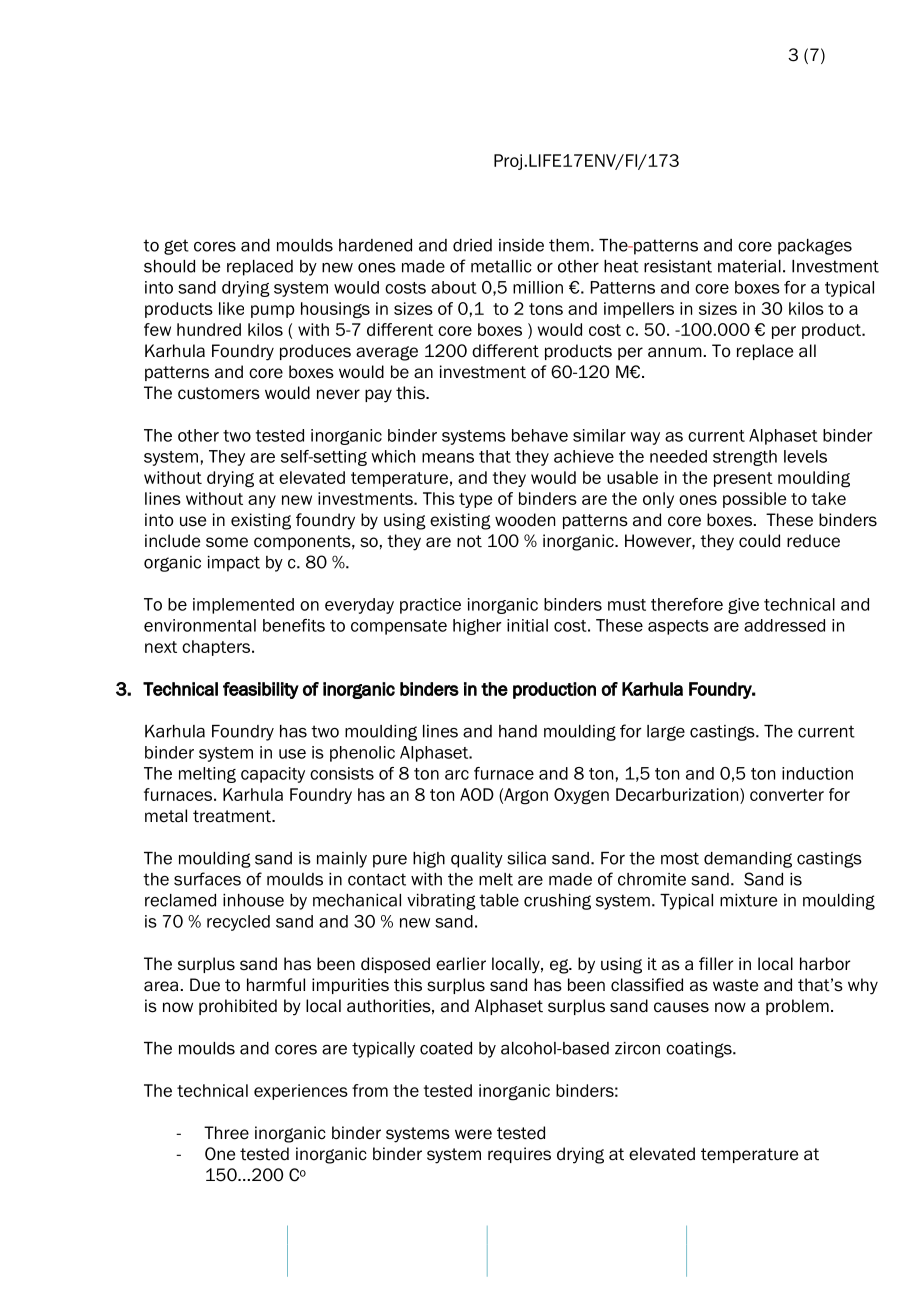 The width and height of the screenshot is (924, 1308). I want to click on could, so click(759, 541).
